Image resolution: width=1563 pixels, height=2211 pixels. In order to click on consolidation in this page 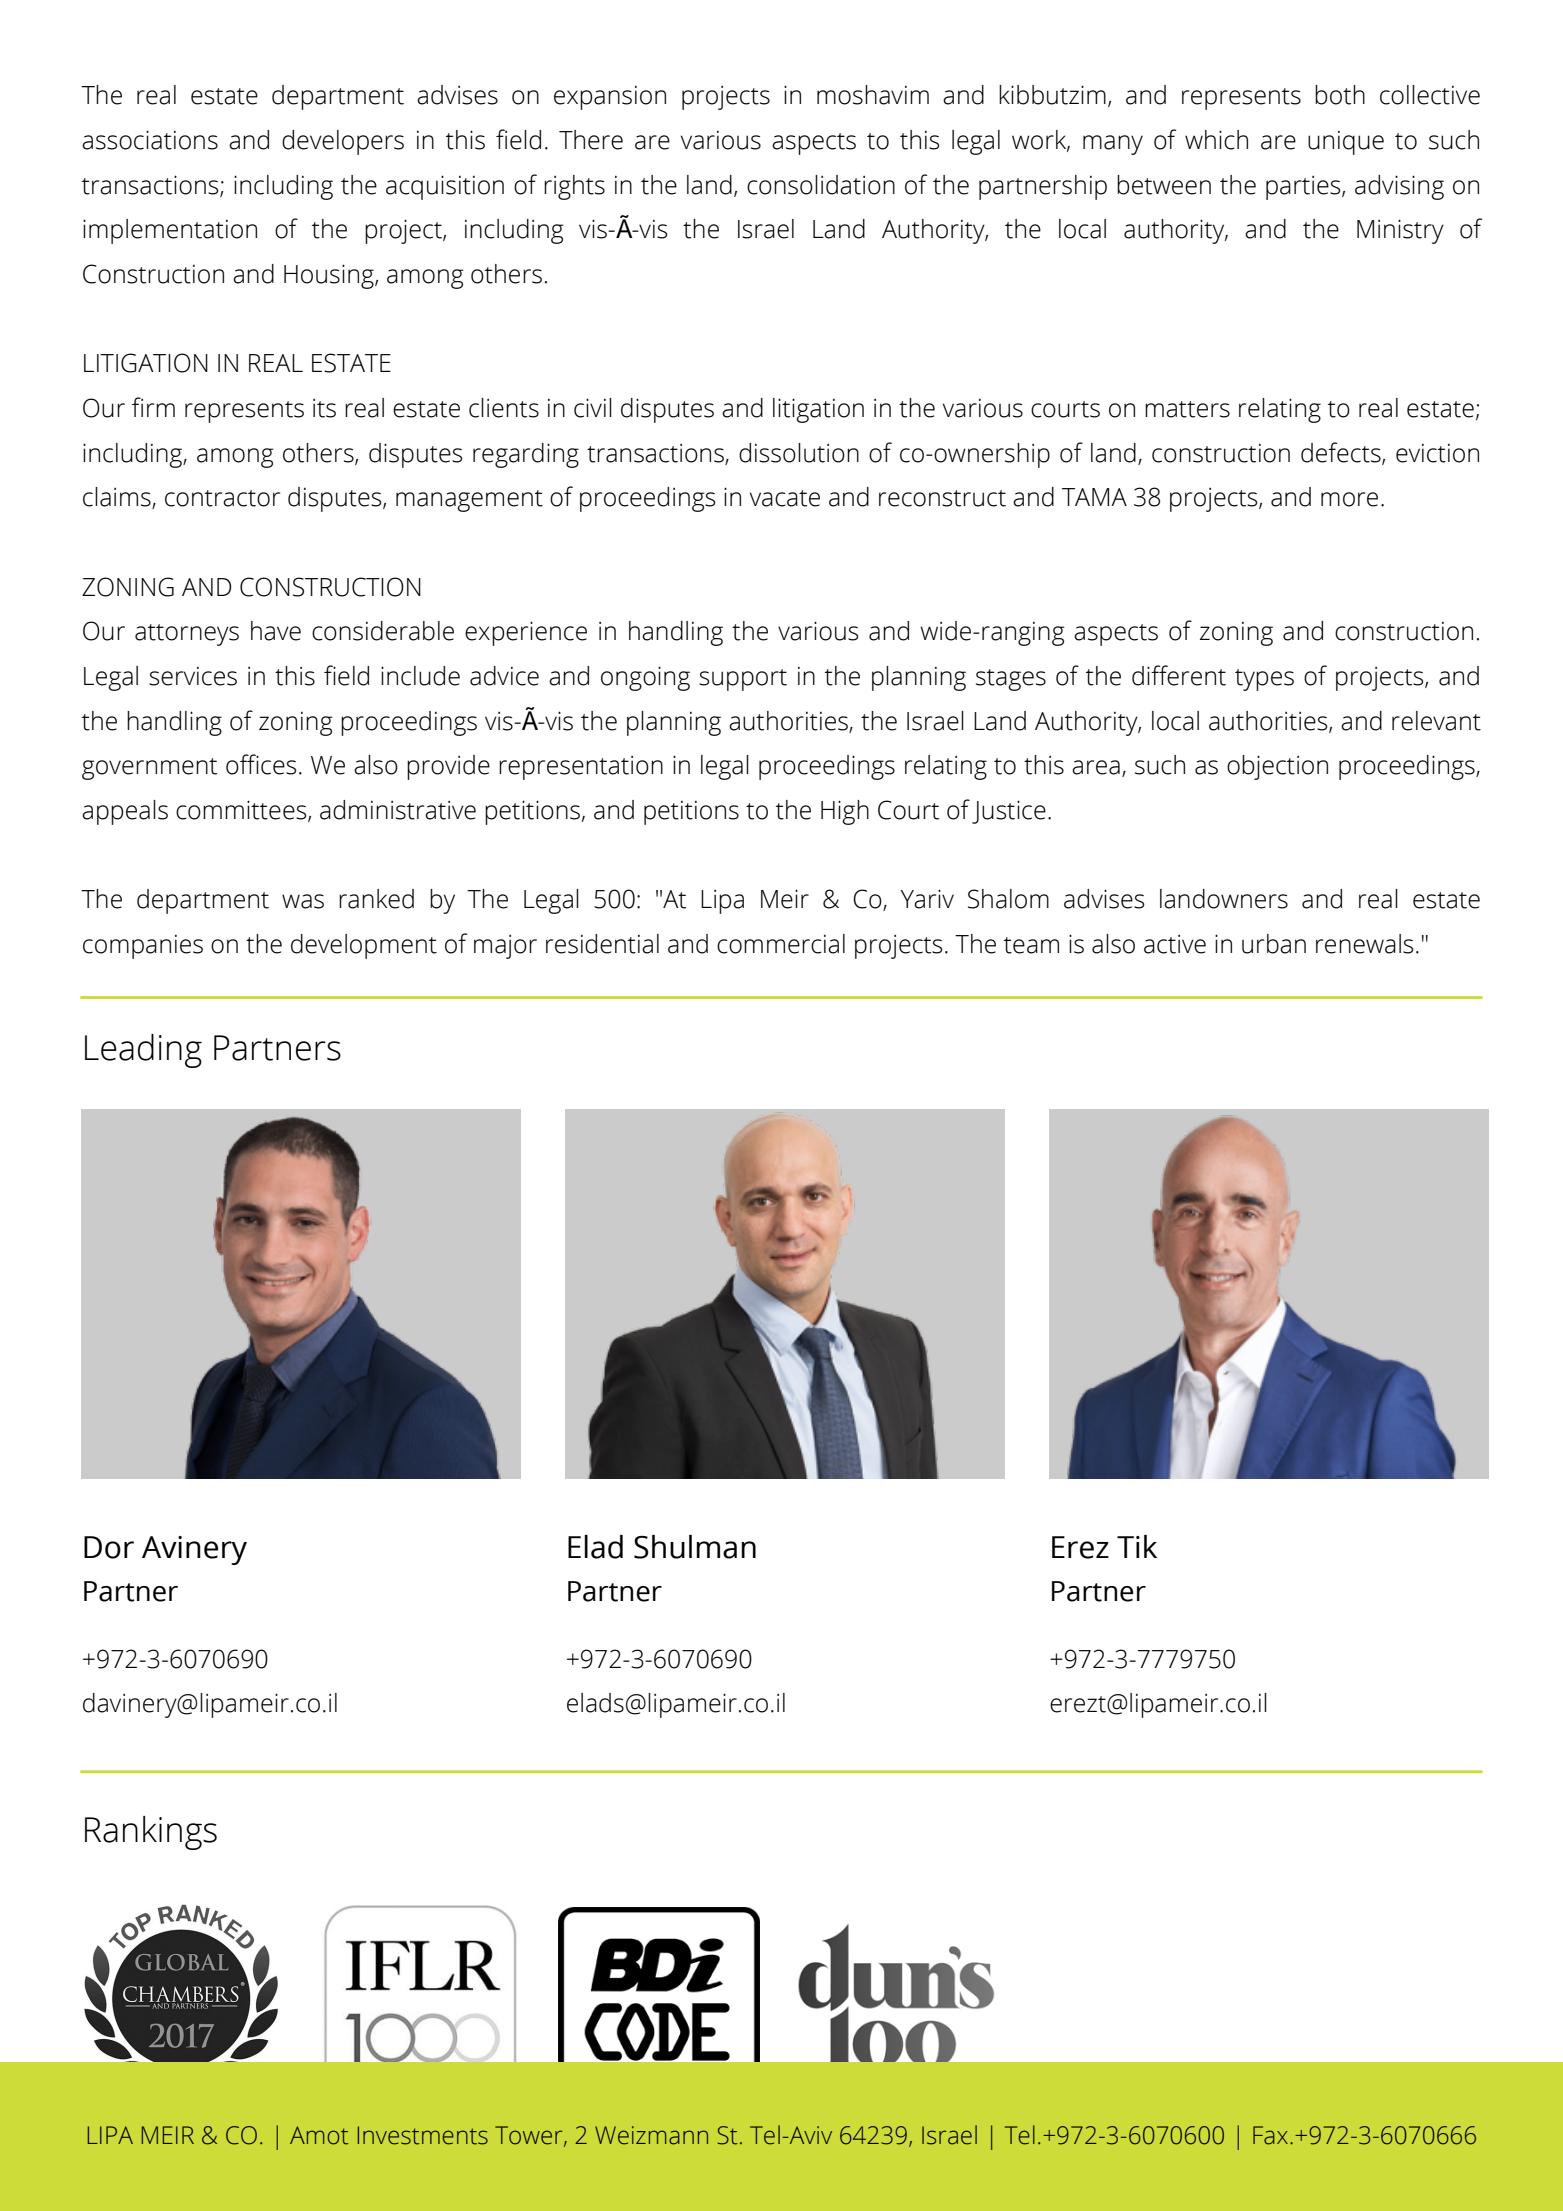, I will do `click(821, 185)`.
